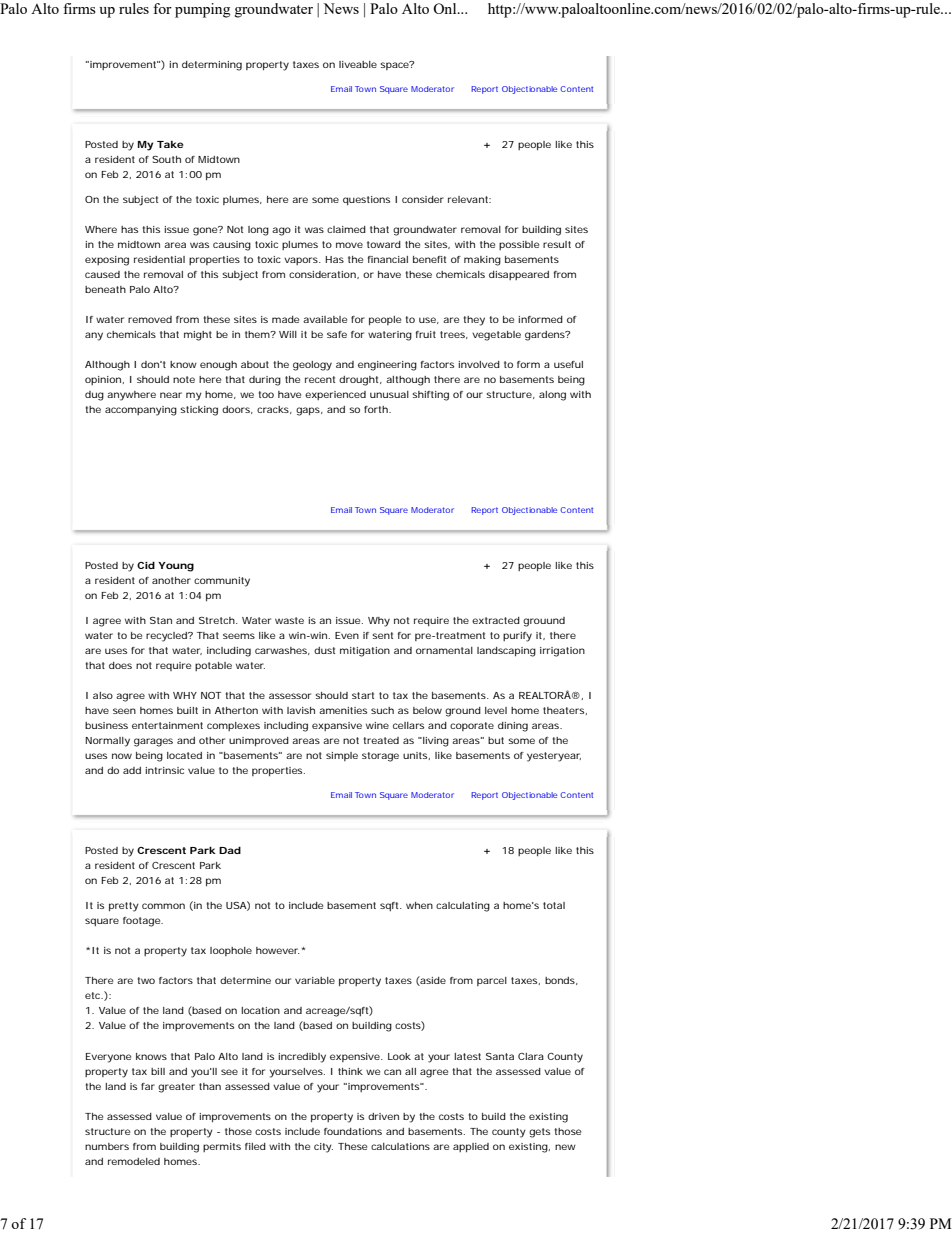 This image has height=1233, width=952. What do you see at coordinates (496, 740) in the image?
I see `but` at bounding box center [496, 740].
